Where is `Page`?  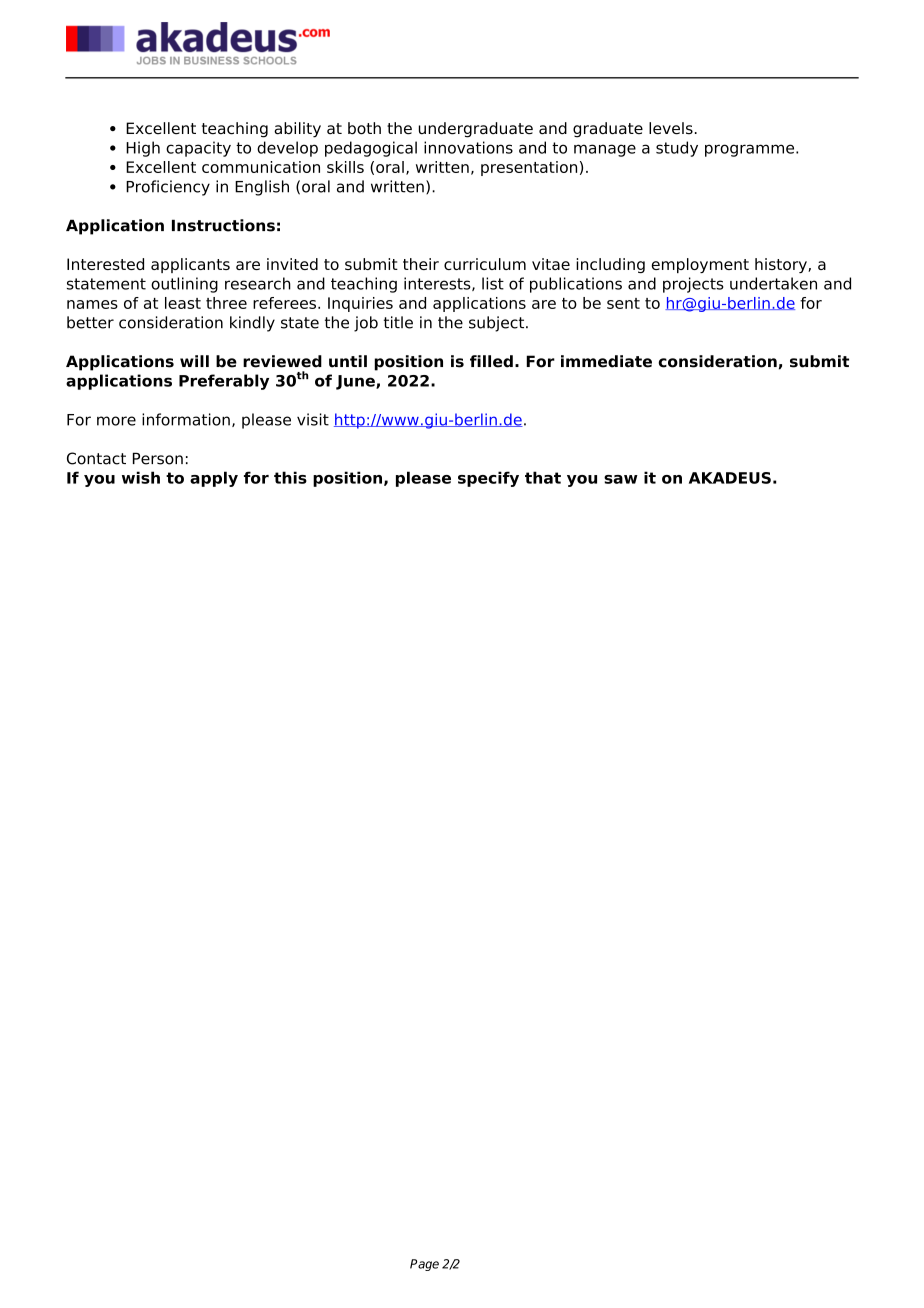 Page is located at coordinates (424, 1265).
